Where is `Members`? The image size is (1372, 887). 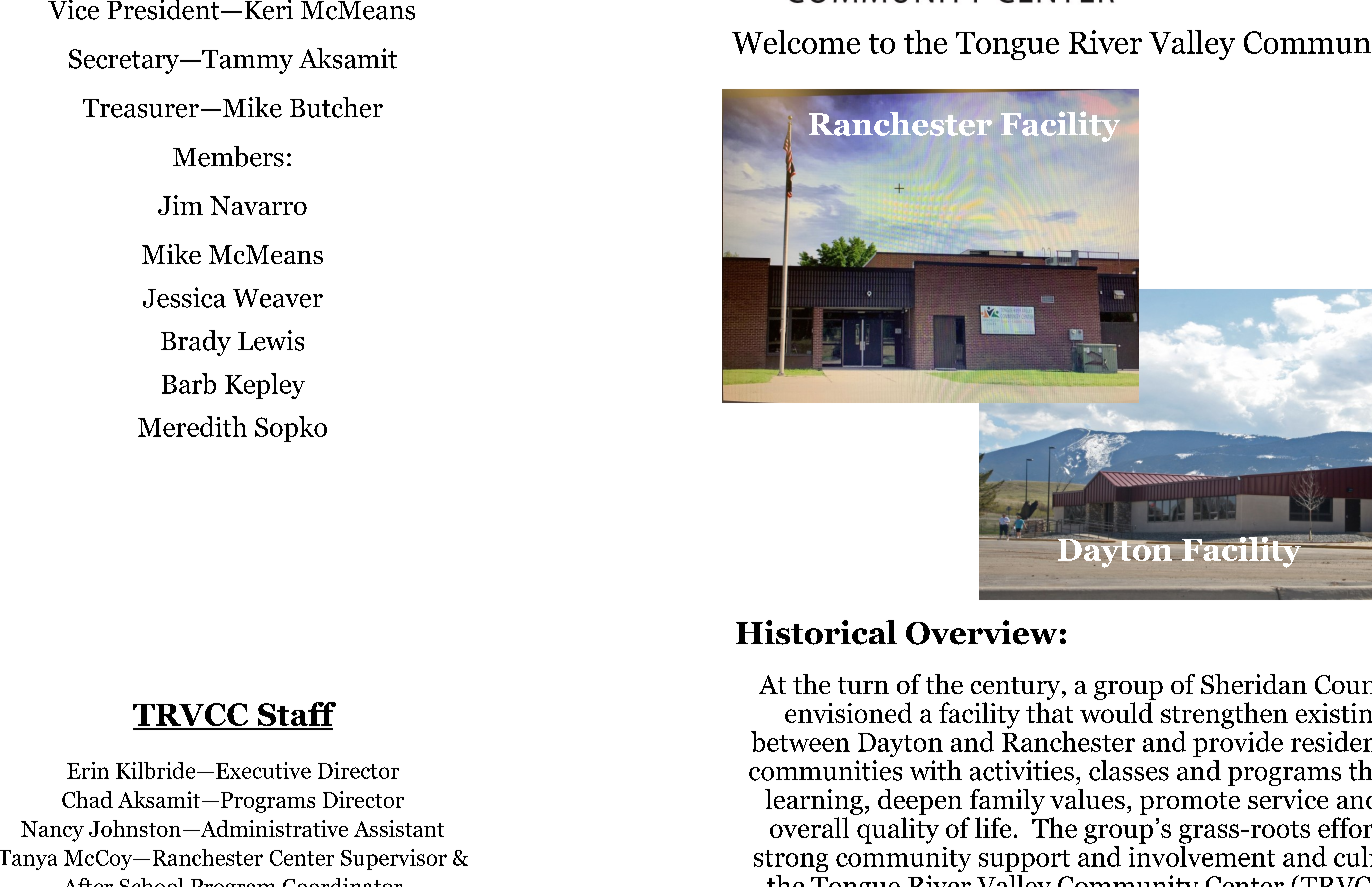 Members is located at coordinates (228, 156).
